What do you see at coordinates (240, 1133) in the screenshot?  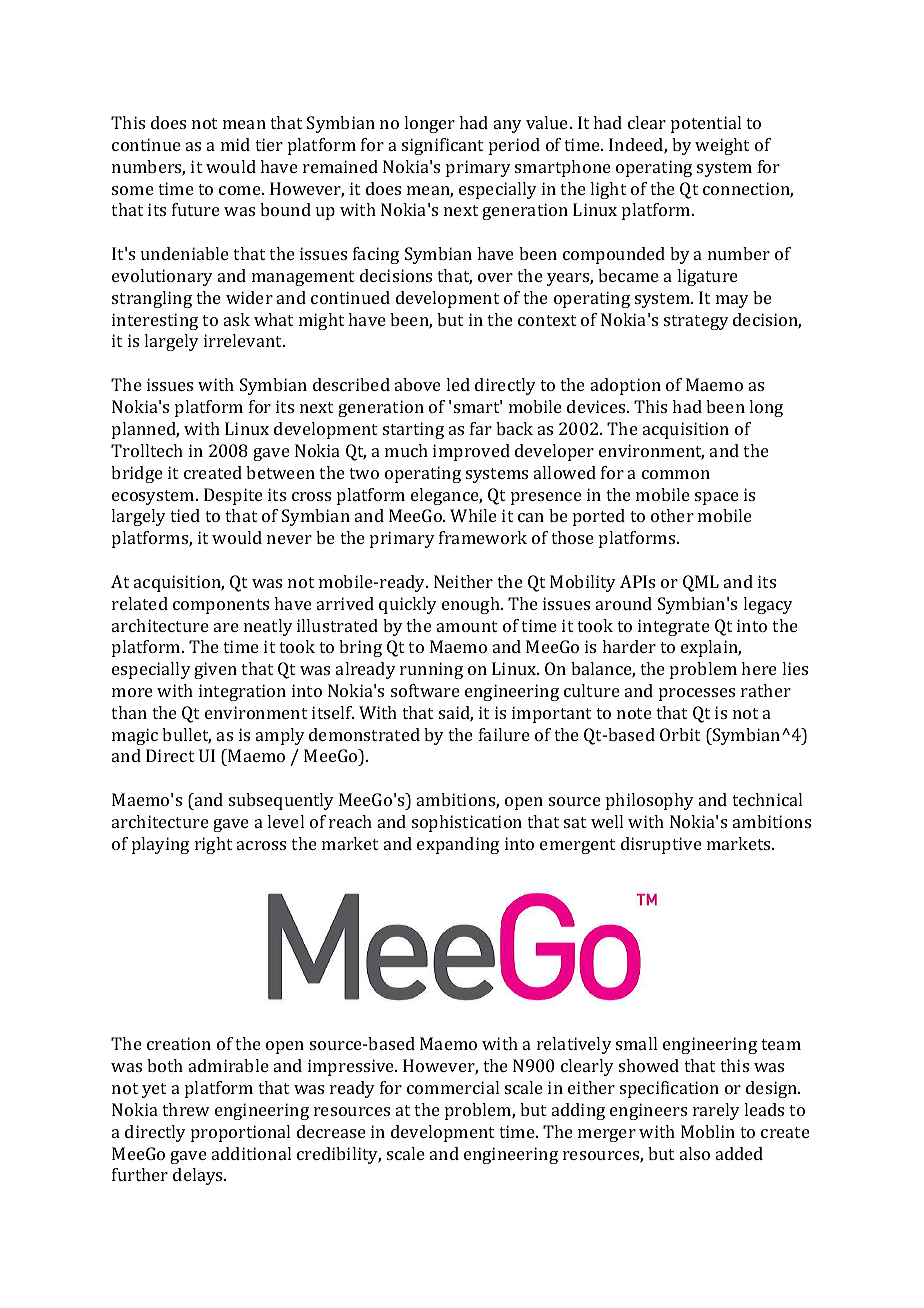 I see `proportional` at bounding box center [240, 1133].
